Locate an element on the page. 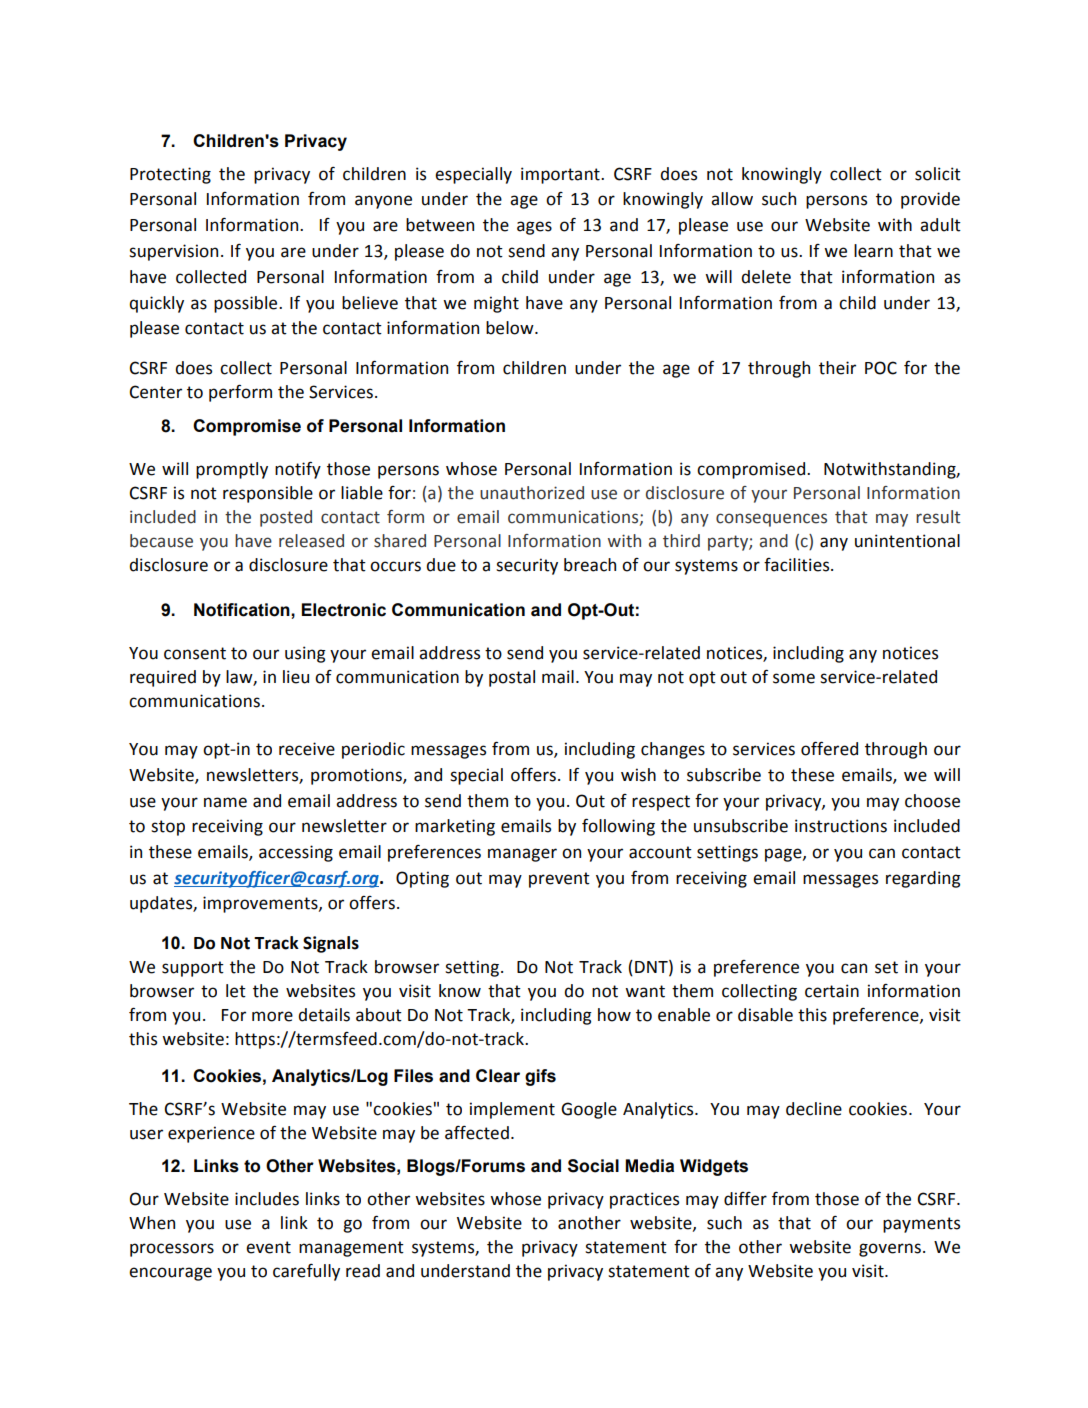 Image resolution: width=1088 pixels, height=1408 pixels. includes is located at coordinates (267, 1199).
